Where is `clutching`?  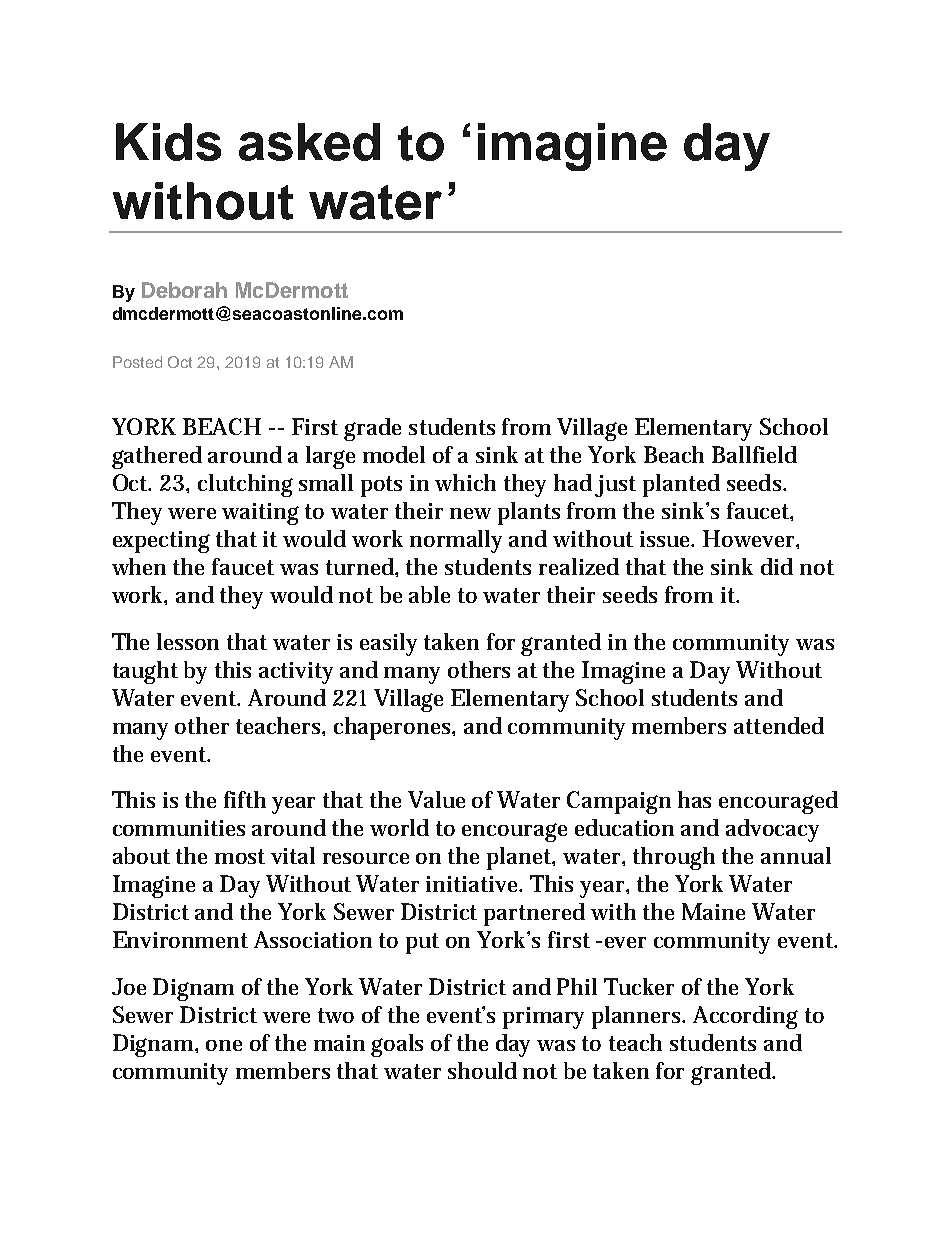
clutching is located at coordinates (245, 485).
